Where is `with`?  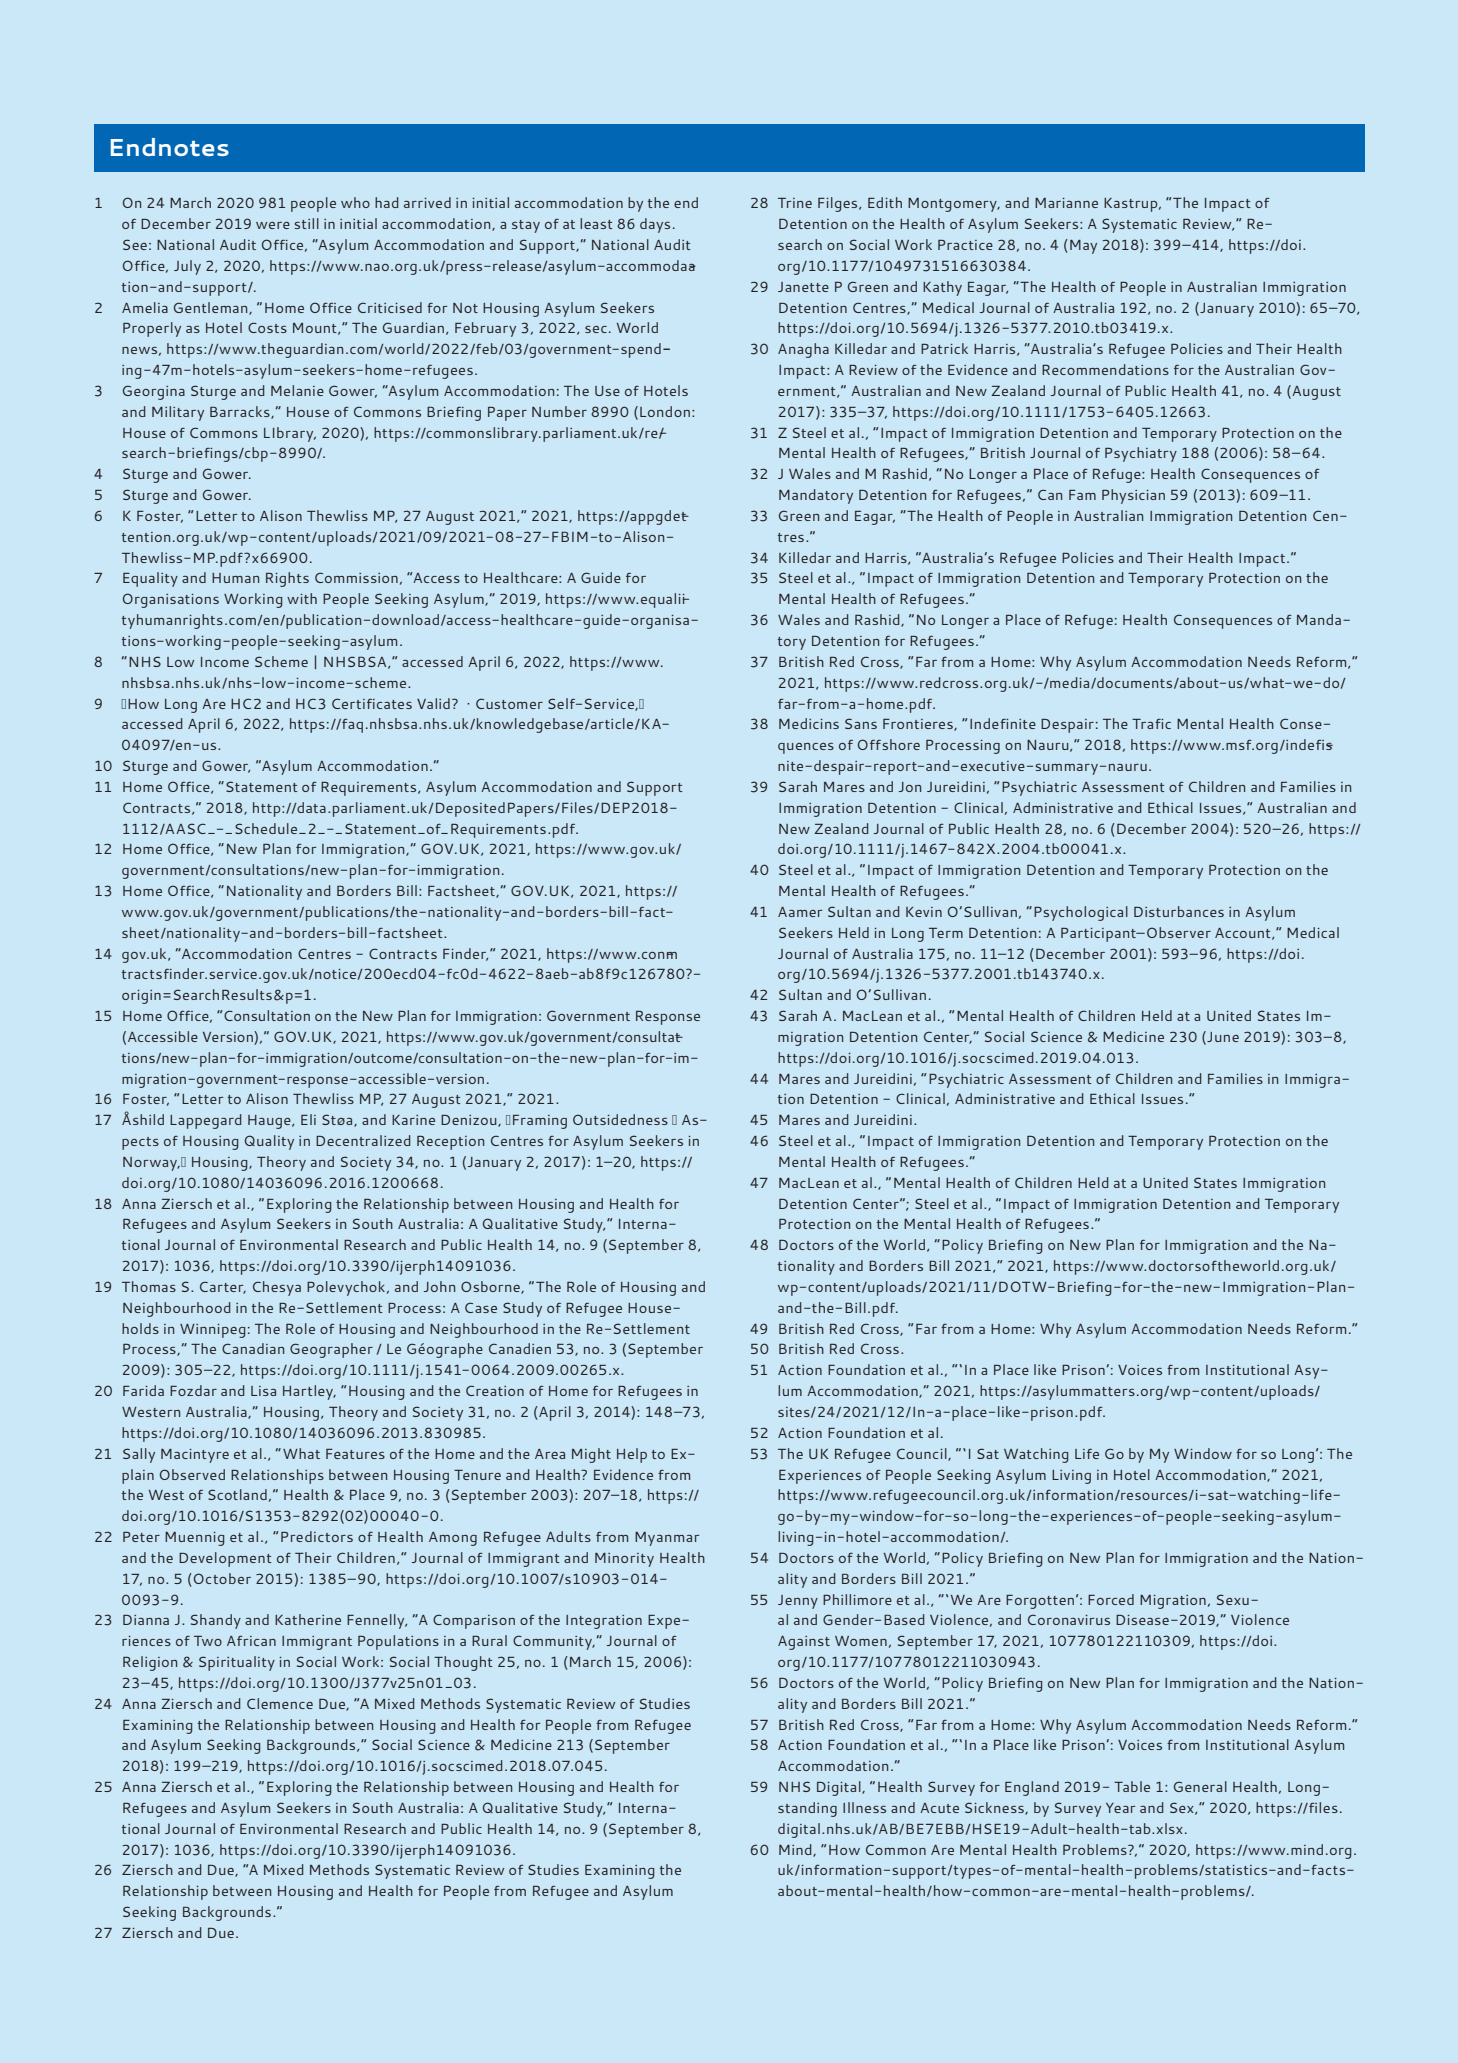 with is located at coordinates (302, 598).
